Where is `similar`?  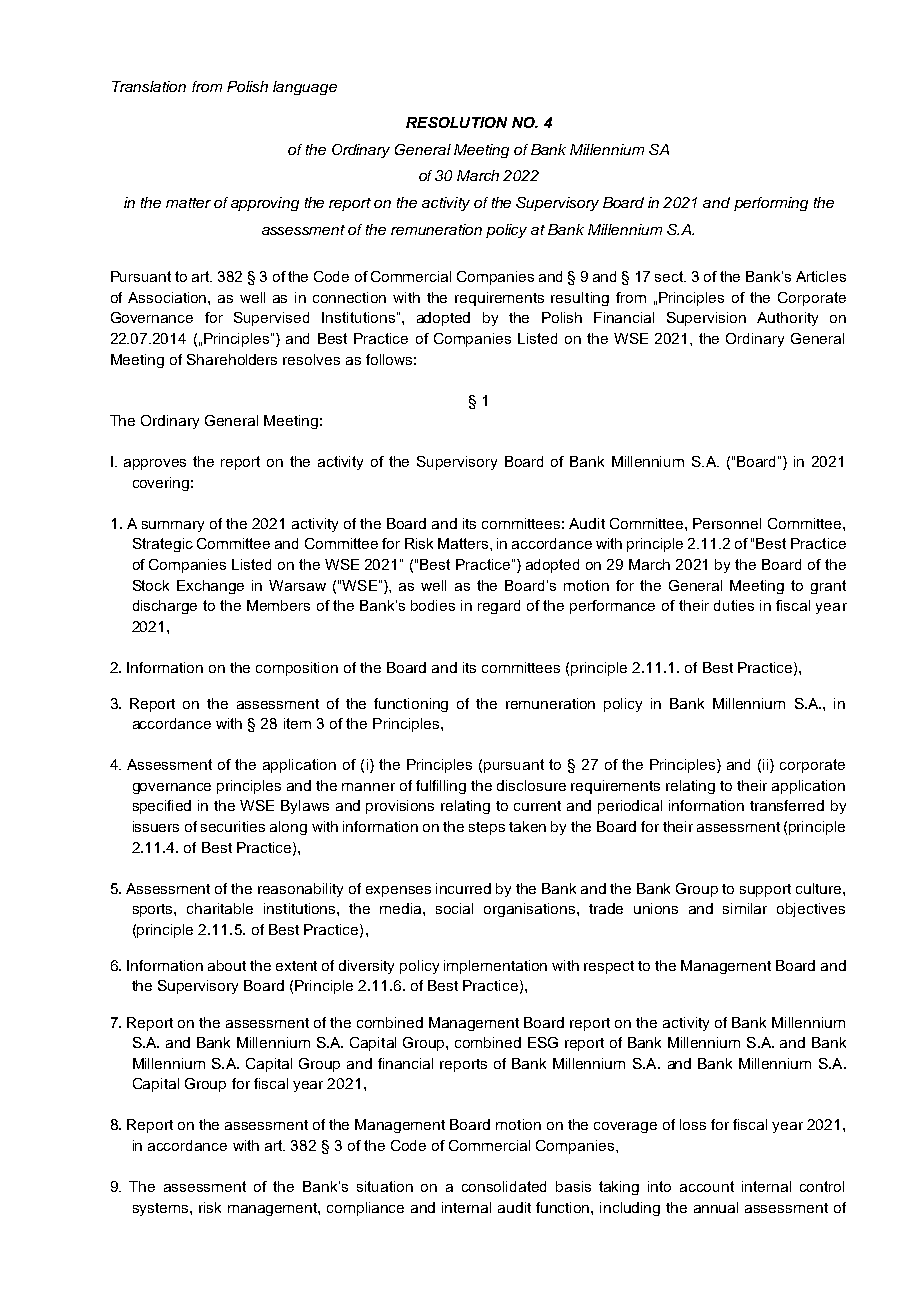
similar is located at coordinates (745, 908).
